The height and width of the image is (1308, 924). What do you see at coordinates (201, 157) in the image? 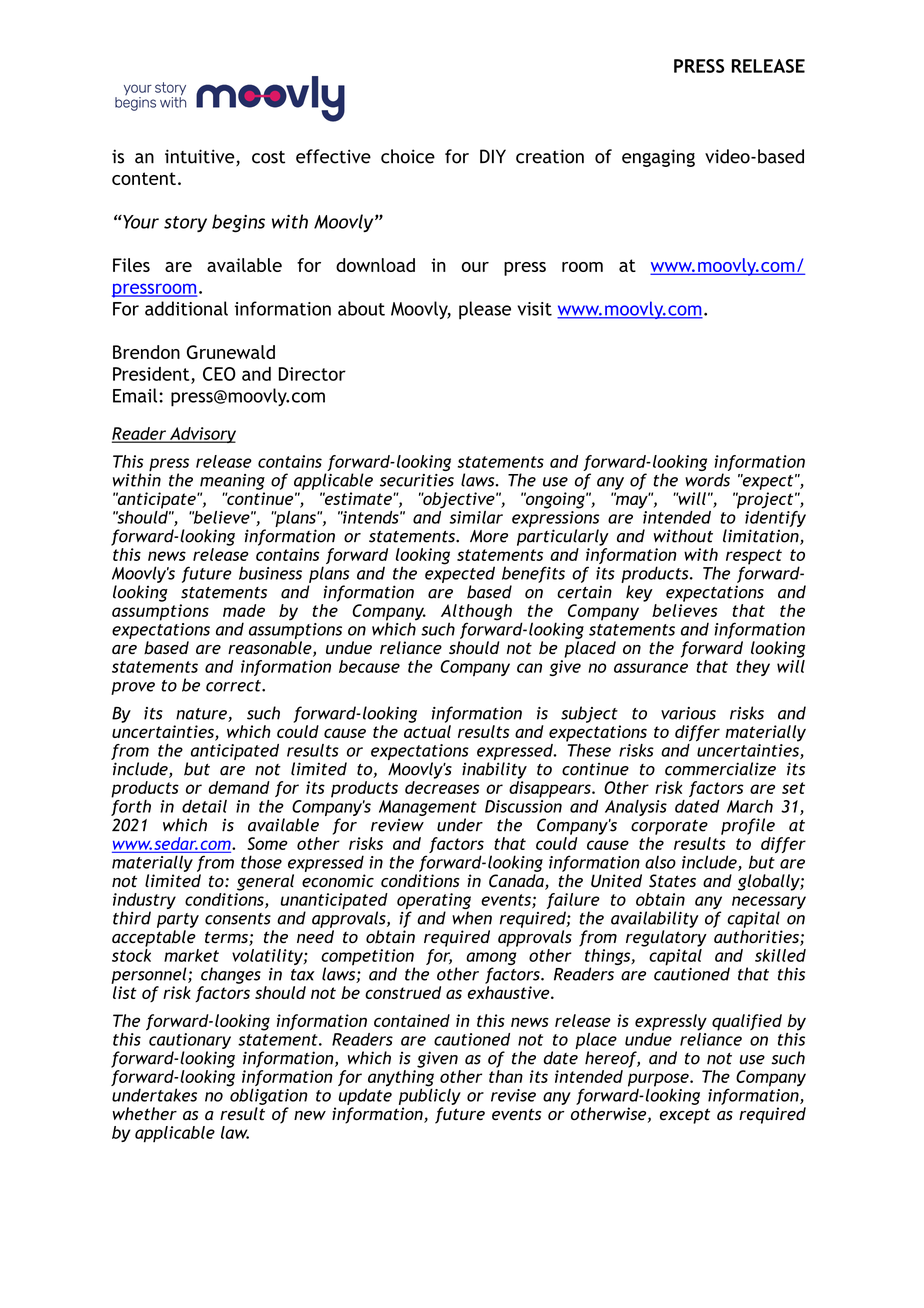
I see `intuitive` at bounding box center [201, 157].
